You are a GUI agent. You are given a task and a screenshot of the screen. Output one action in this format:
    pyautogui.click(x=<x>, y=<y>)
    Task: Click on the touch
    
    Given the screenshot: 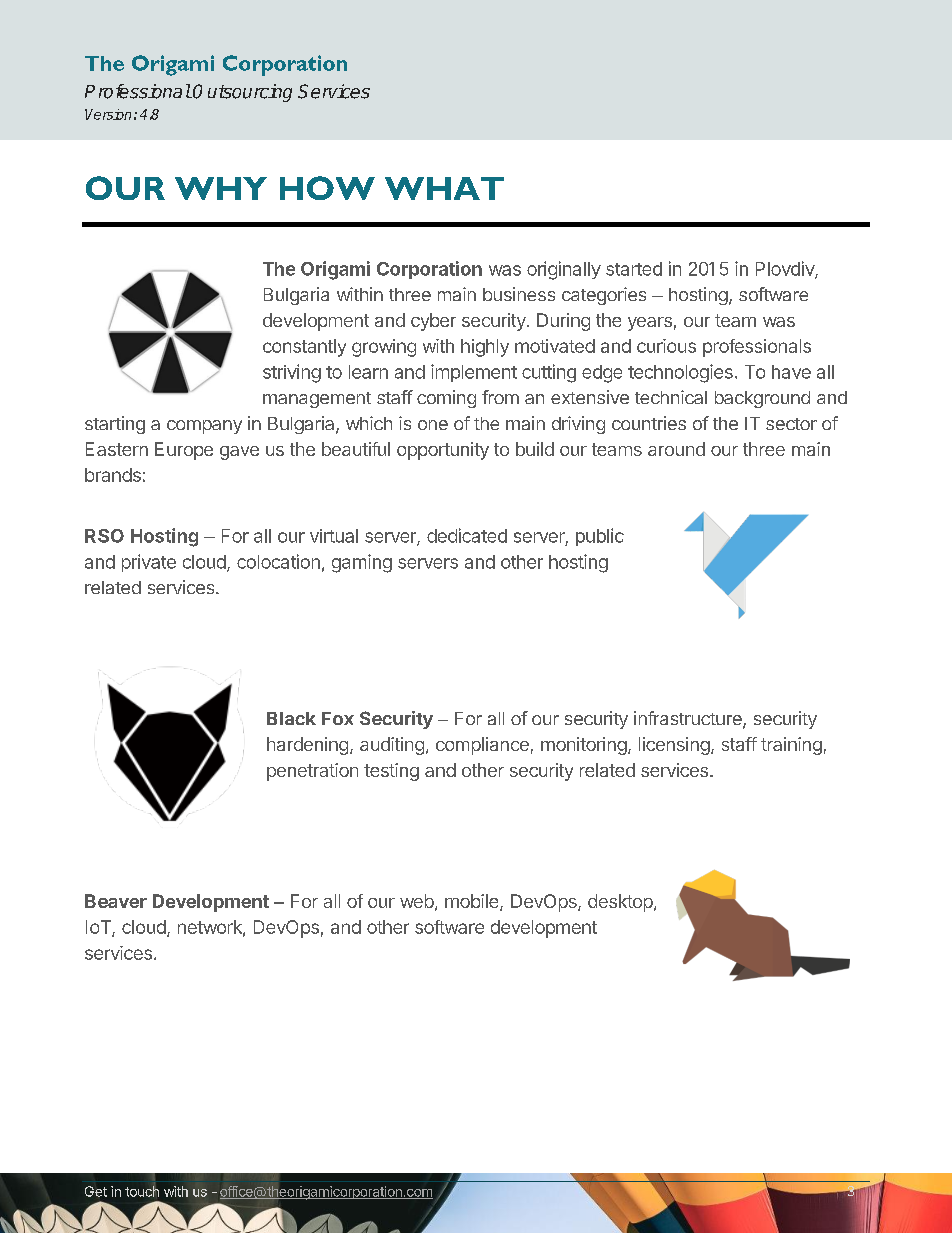 What is the action you would take?
    pyautogui.click(x=142, y=1190)
